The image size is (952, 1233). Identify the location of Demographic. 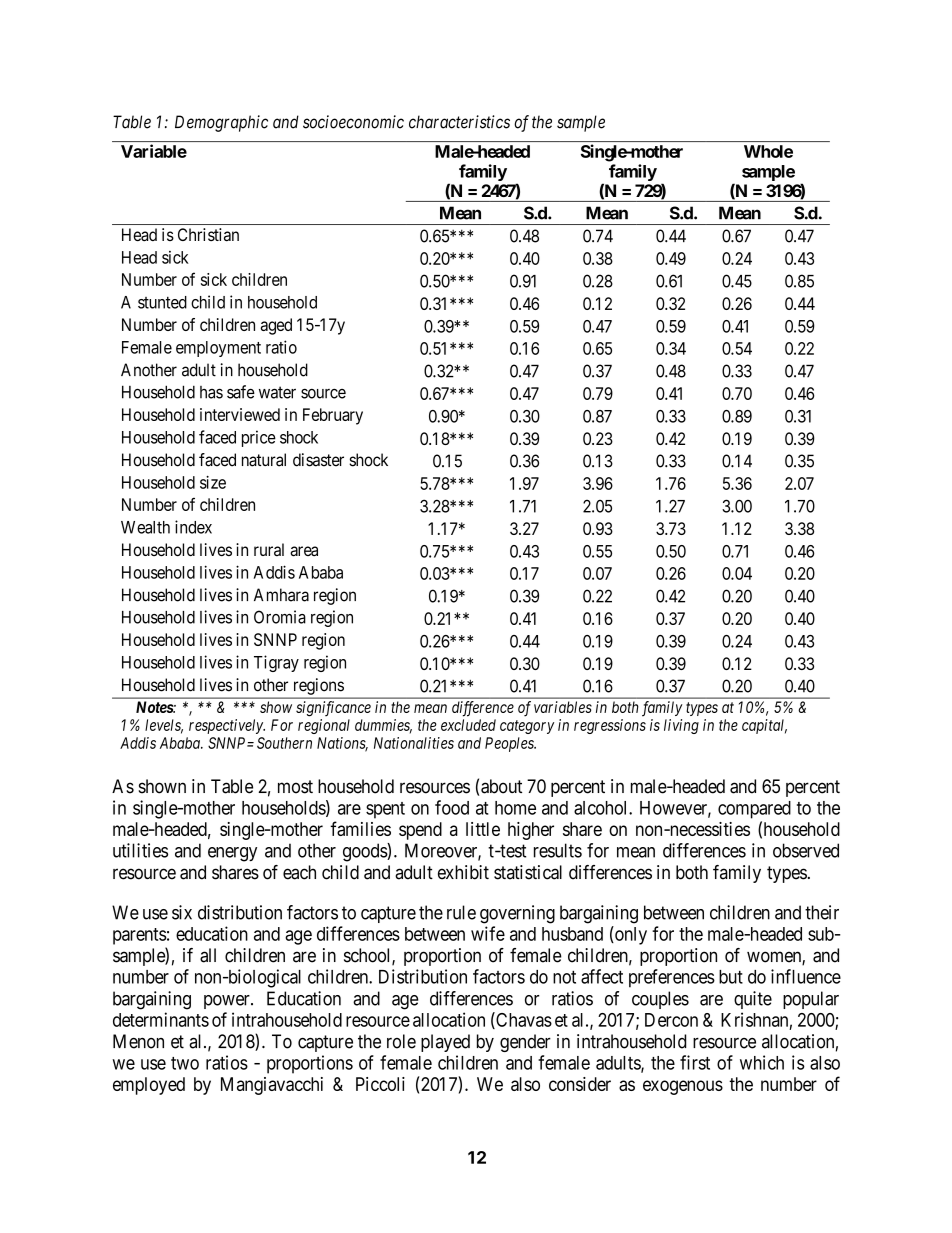
(221, 123).
